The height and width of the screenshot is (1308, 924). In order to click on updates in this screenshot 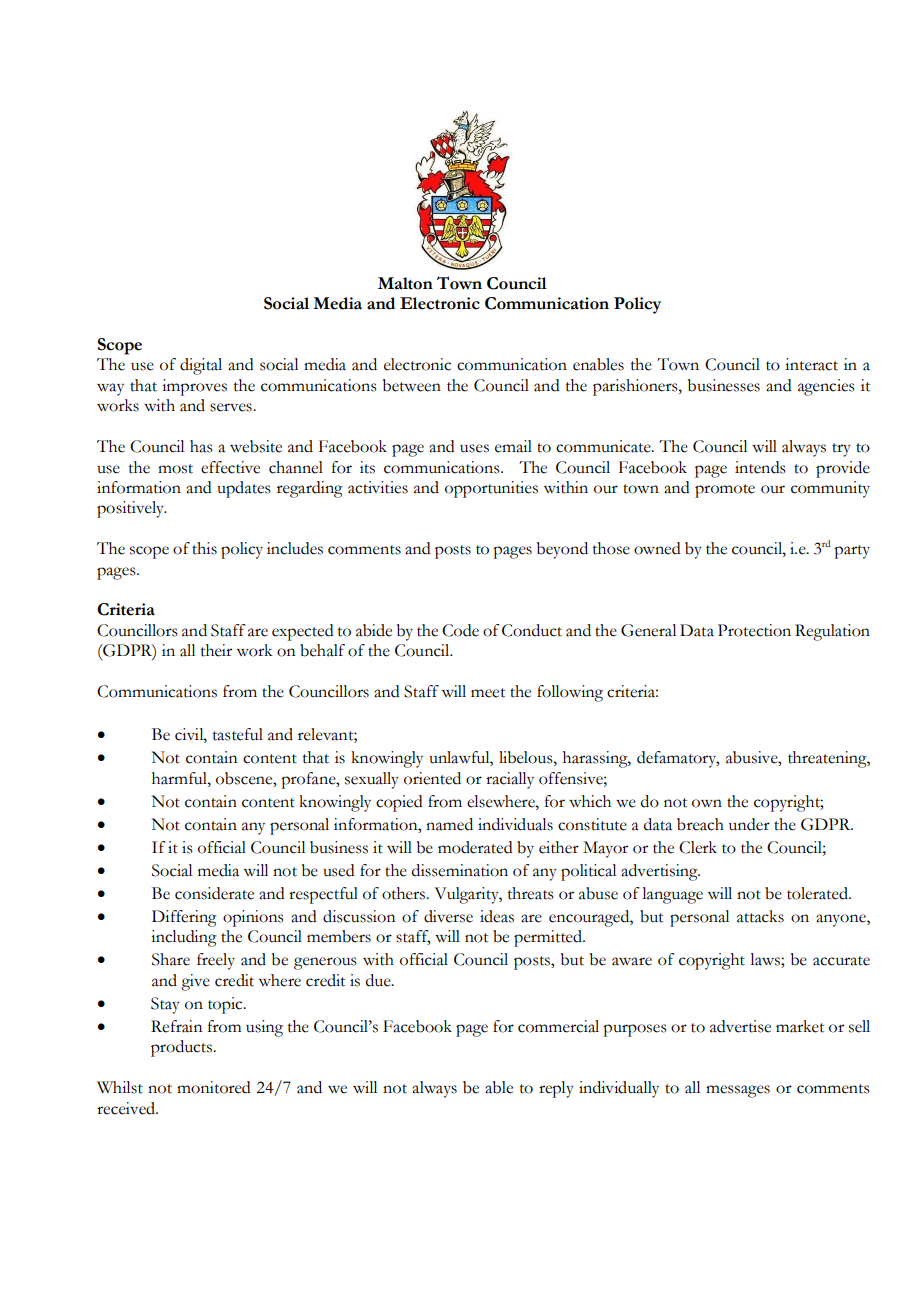, I will do `click(244, 489)`.
